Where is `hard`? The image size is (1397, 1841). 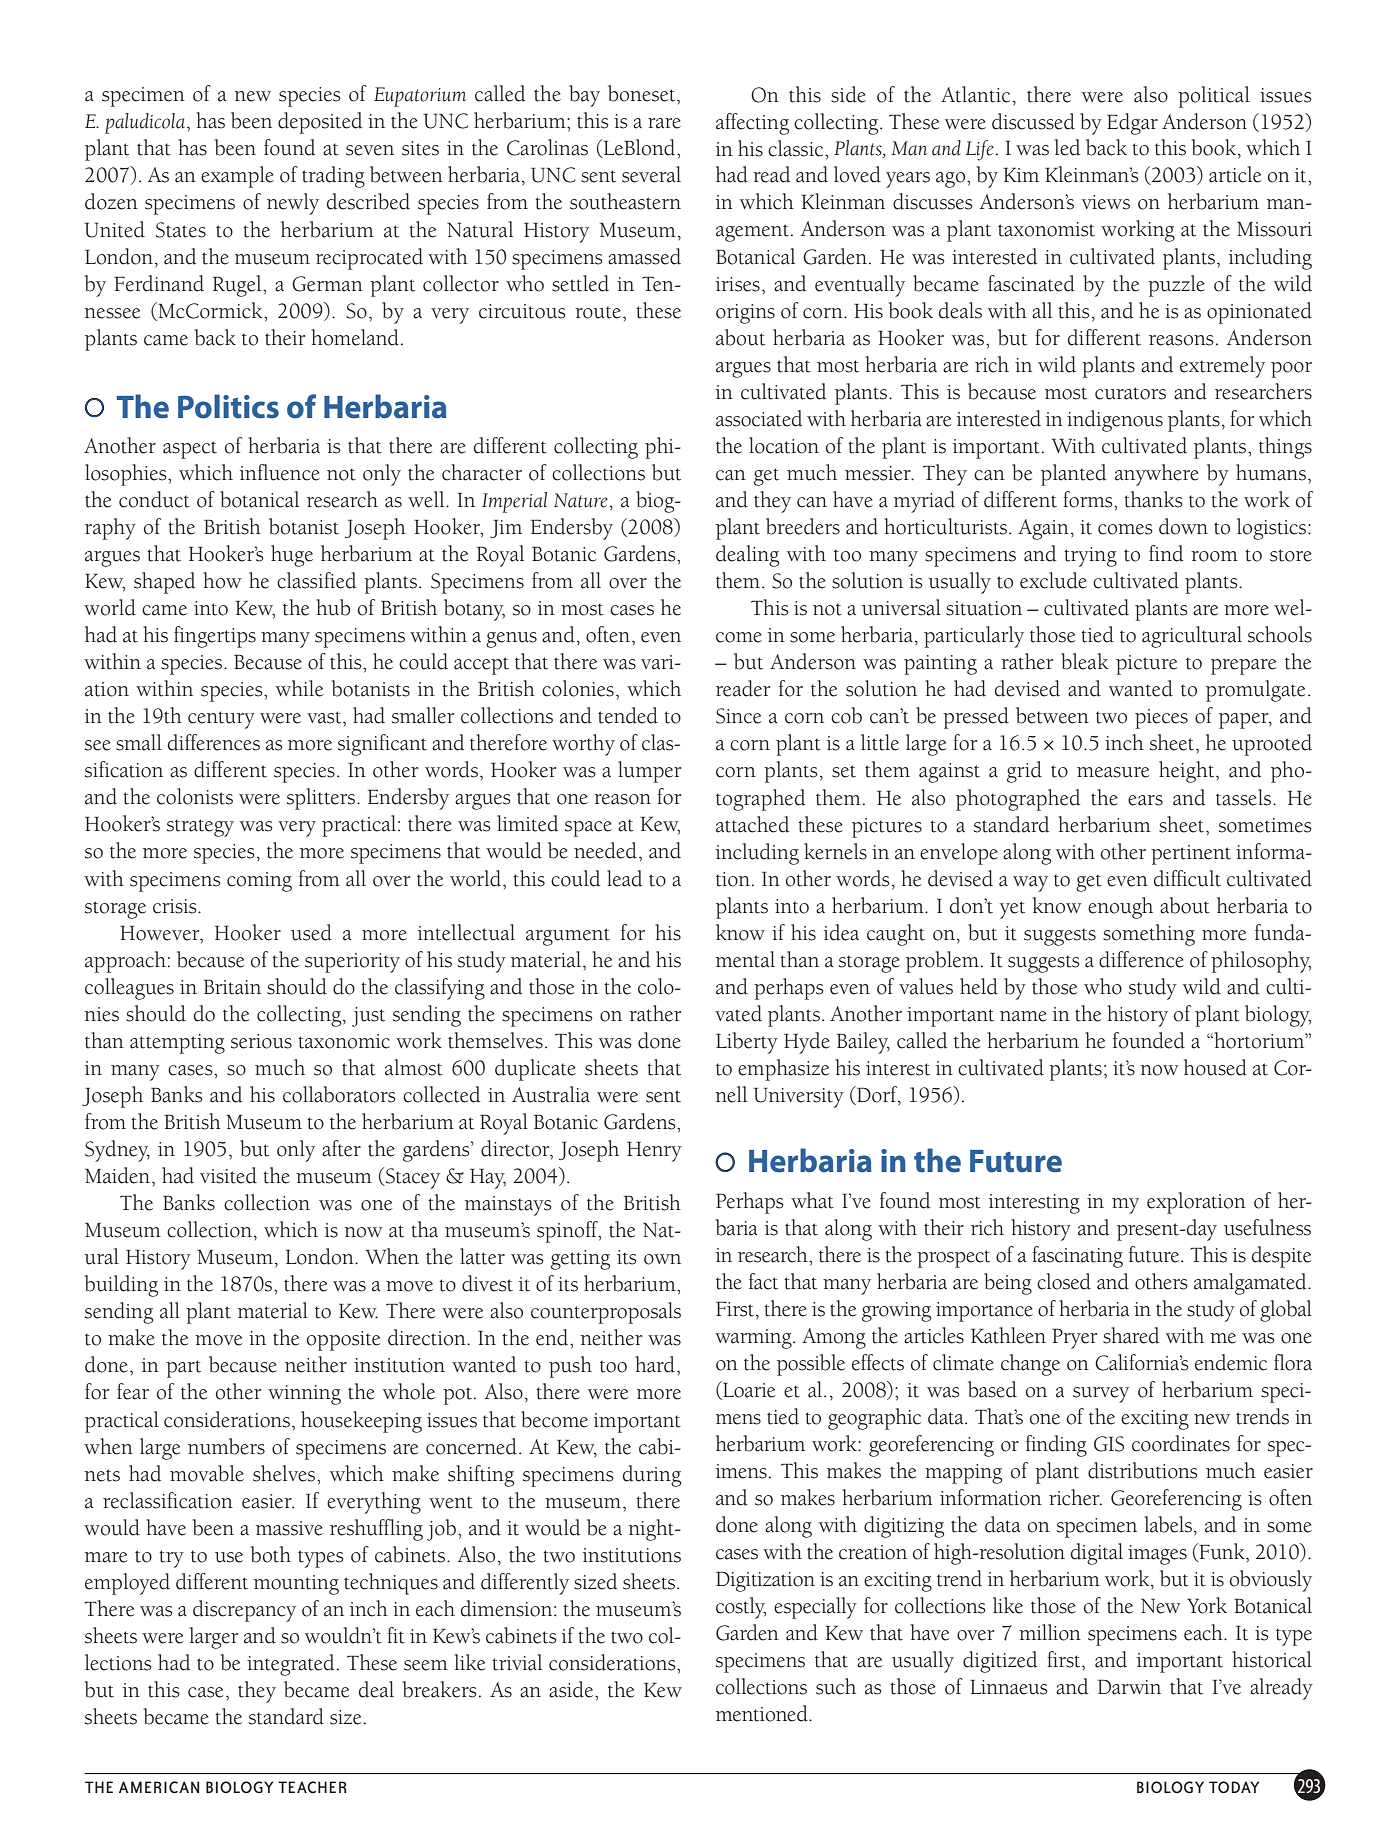 hard is located at coordinates (655, 1364).
